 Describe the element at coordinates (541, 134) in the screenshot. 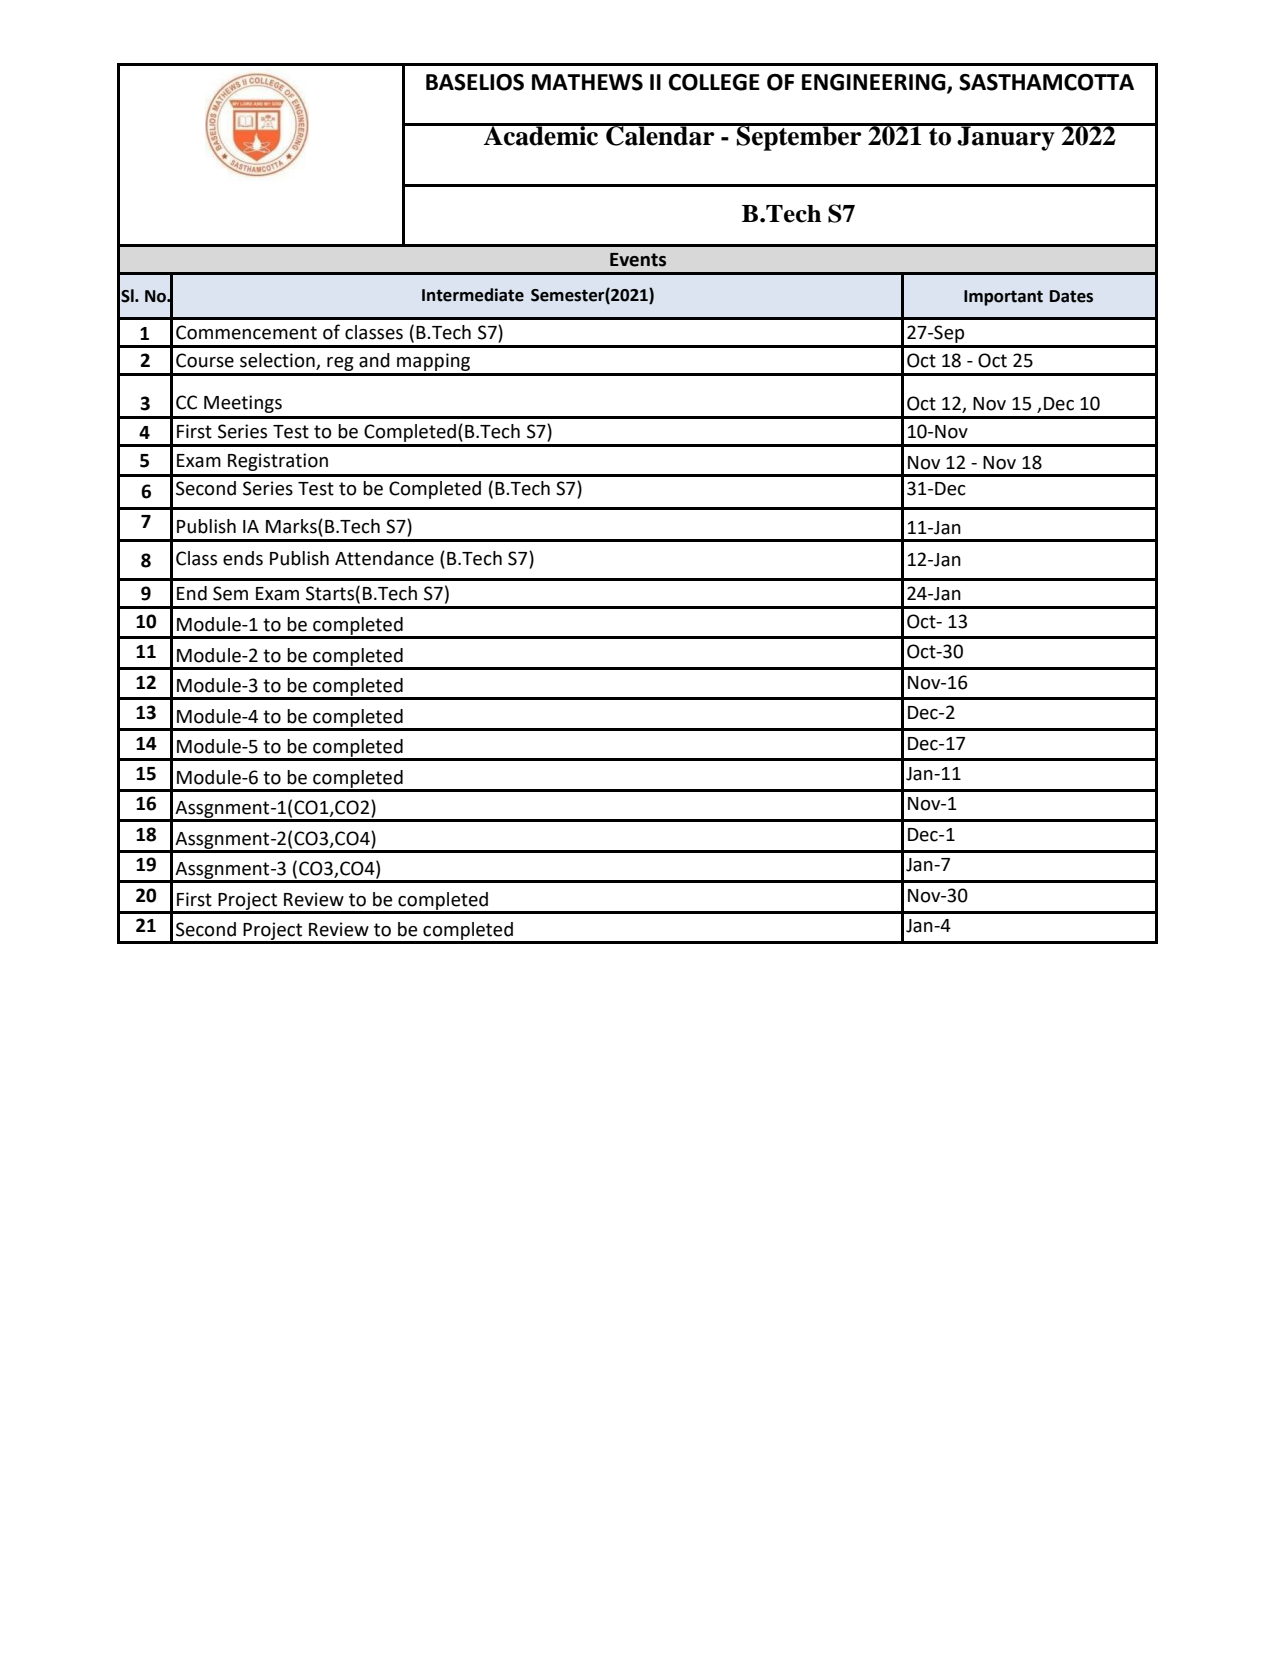

I see `Academic` at that location.
